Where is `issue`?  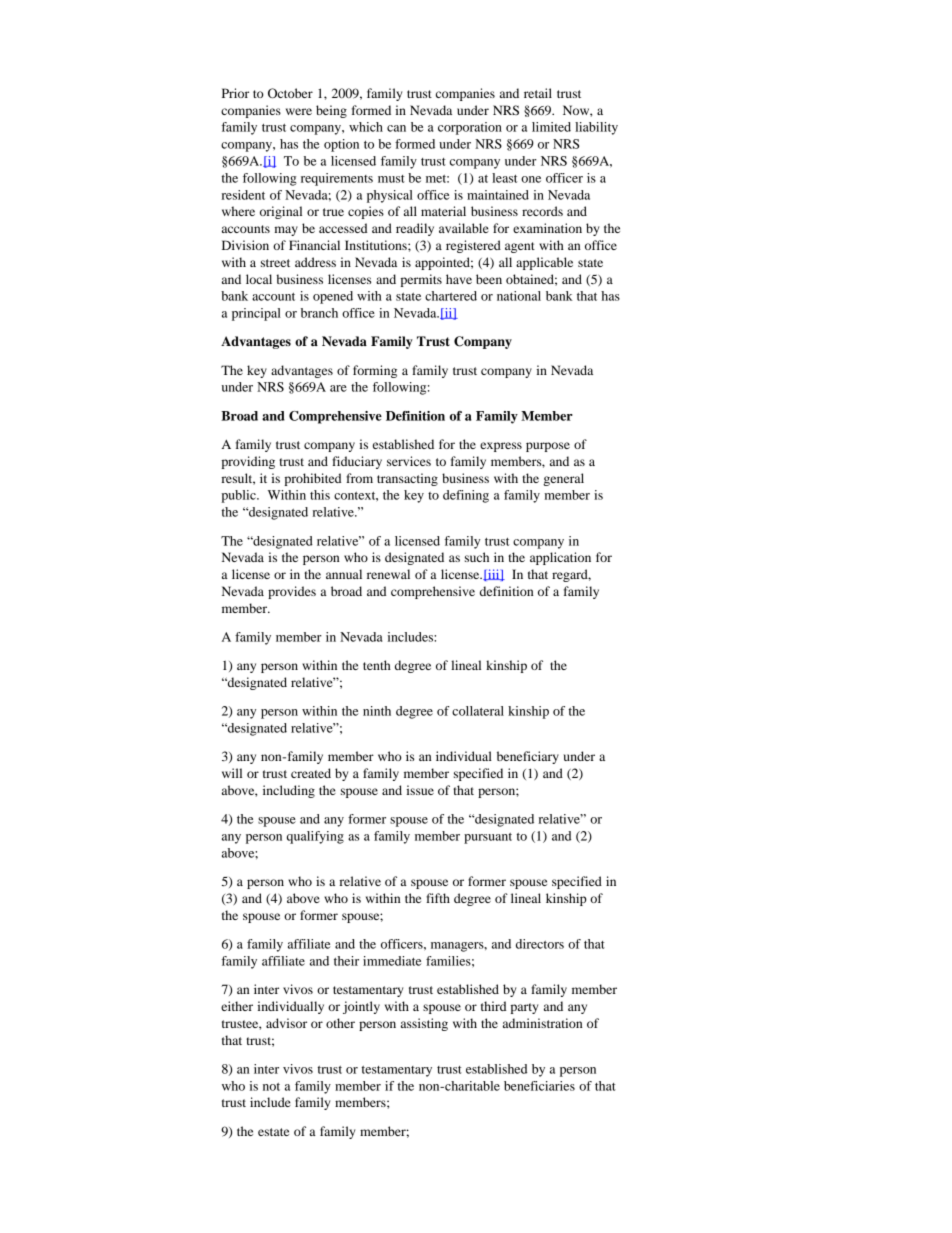
issue is located at coordinates (420, 790).
